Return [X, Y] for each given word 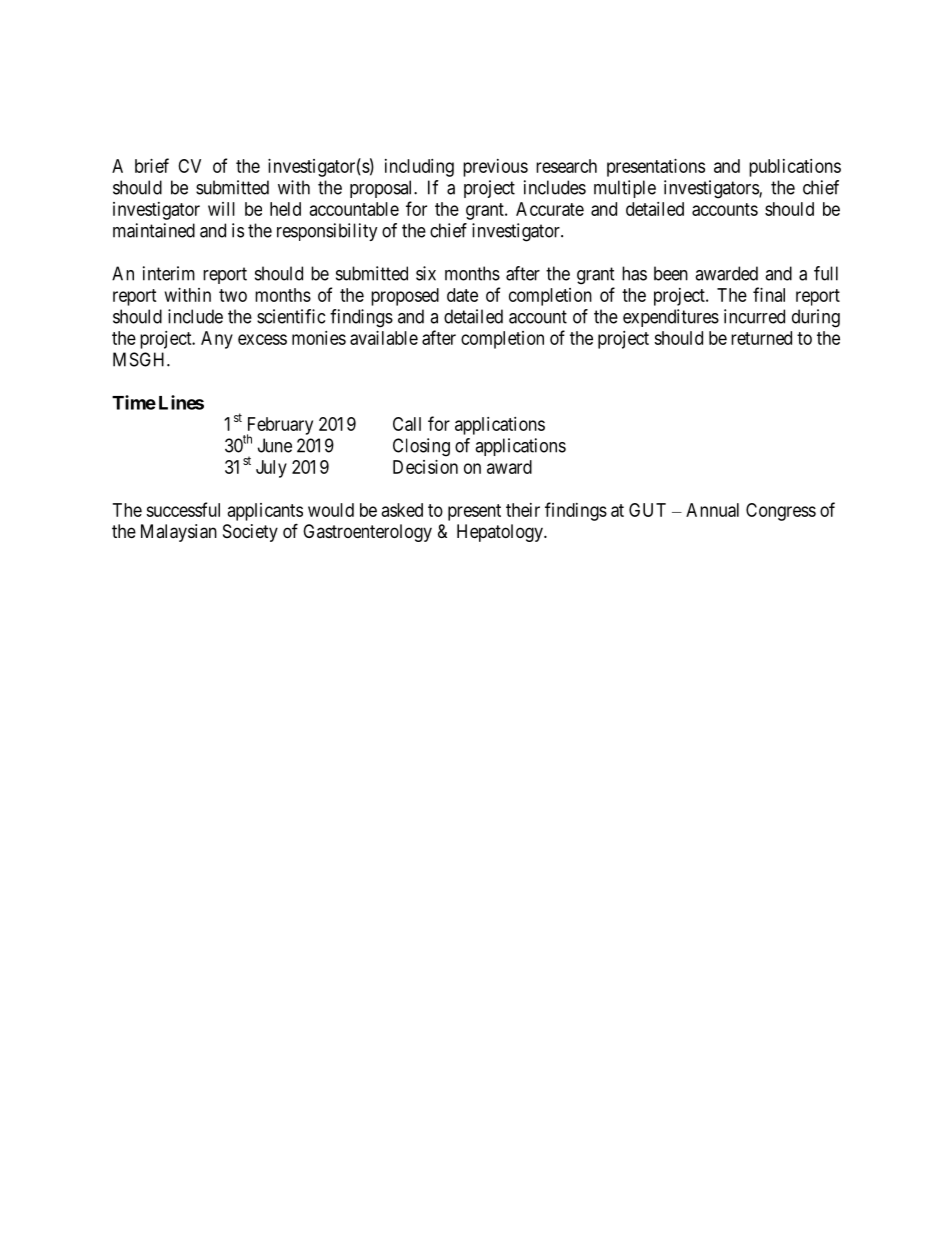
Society [250, 533]
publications [795, 168]
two [233, 295]
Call [407, 424]
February [278, 427]
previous [495, 168]
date [462, 295]
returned [761, 338]
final [769, 294]
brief [152, 165]
